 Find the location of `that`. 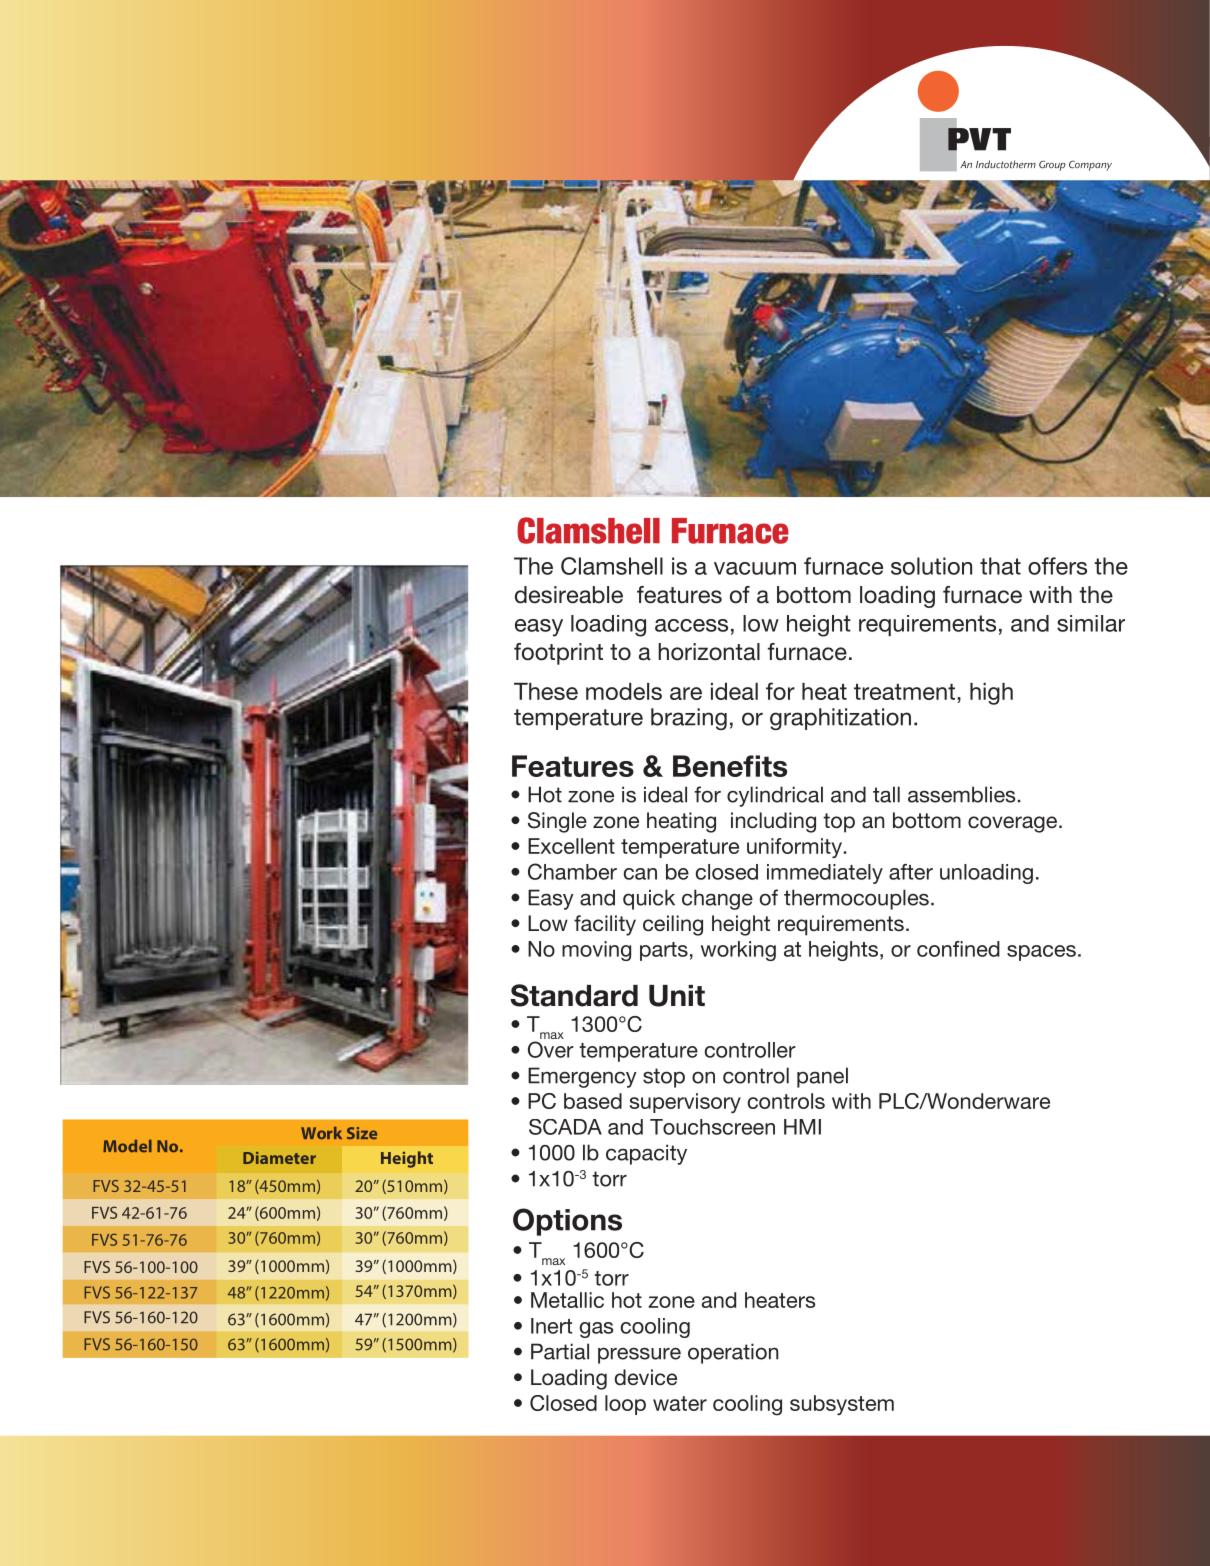

that is located at coordinates (1000, 566).
